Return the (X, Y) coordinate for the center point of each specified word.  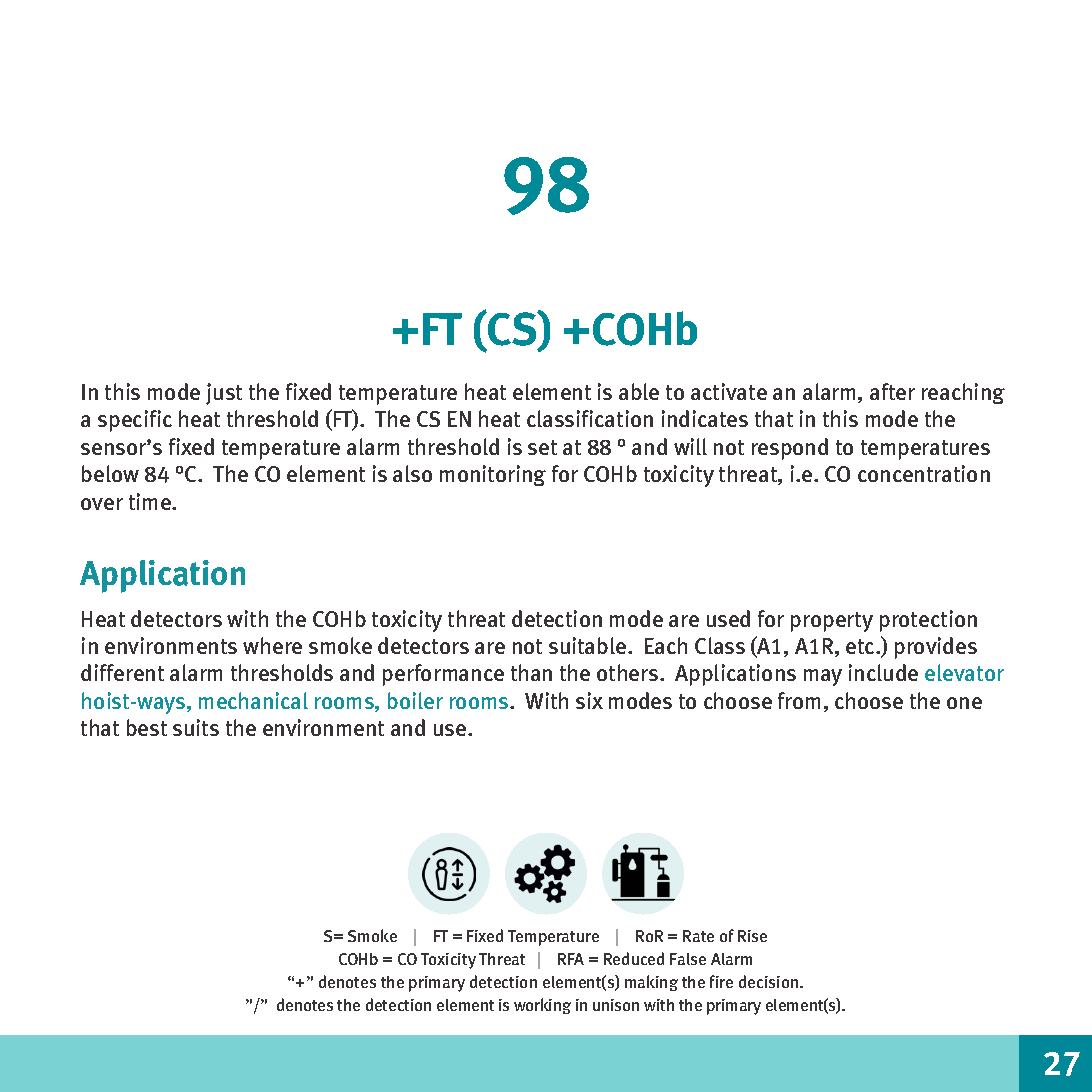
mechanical (253, 700)
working (542, 1006)
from (799, 700)
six (589, 700)
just (224, 394)
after (892, 391)
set (542, 447)
